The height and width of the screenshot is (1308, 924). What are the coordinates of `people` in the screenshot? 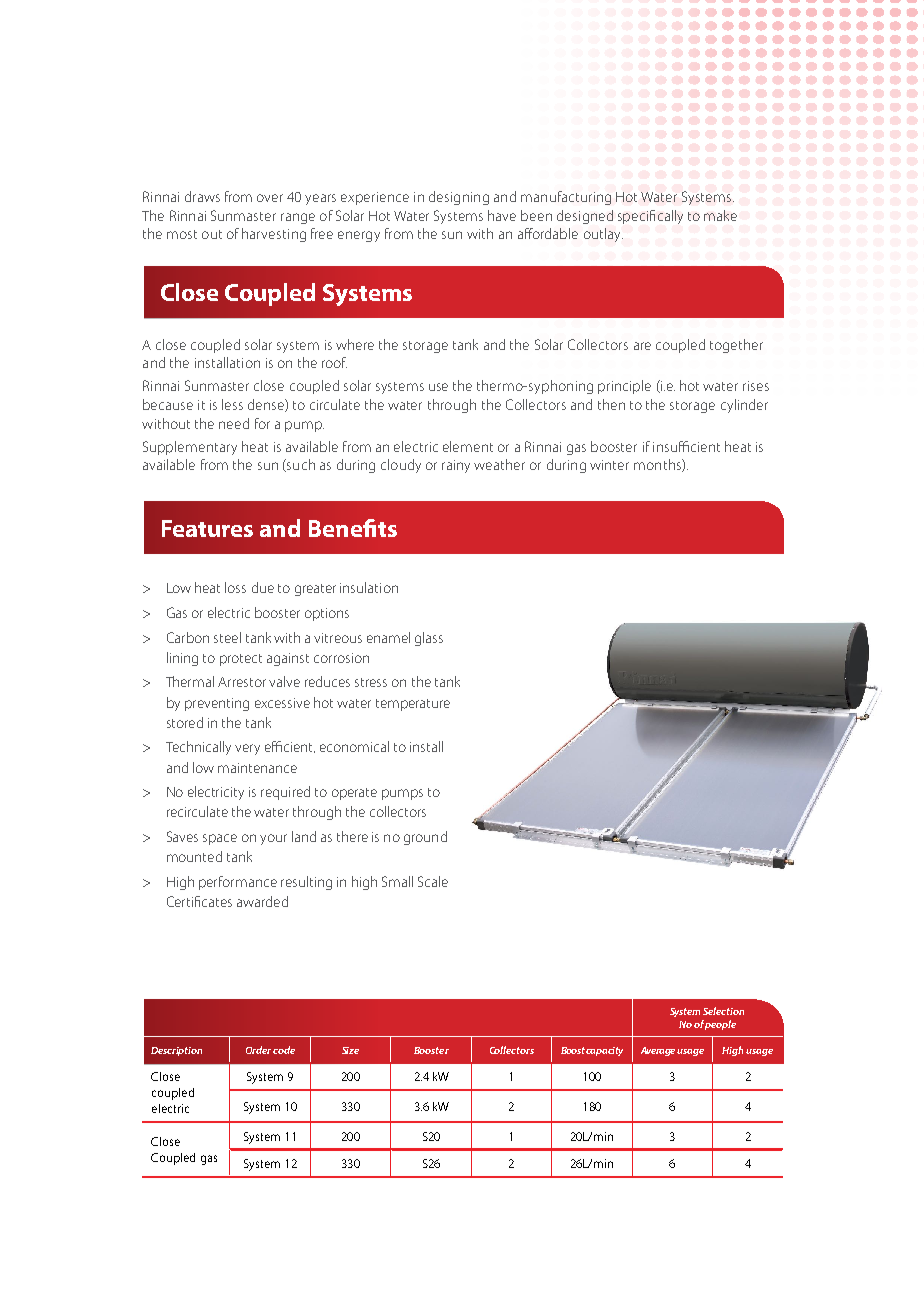 It's located at (720, 1025).
